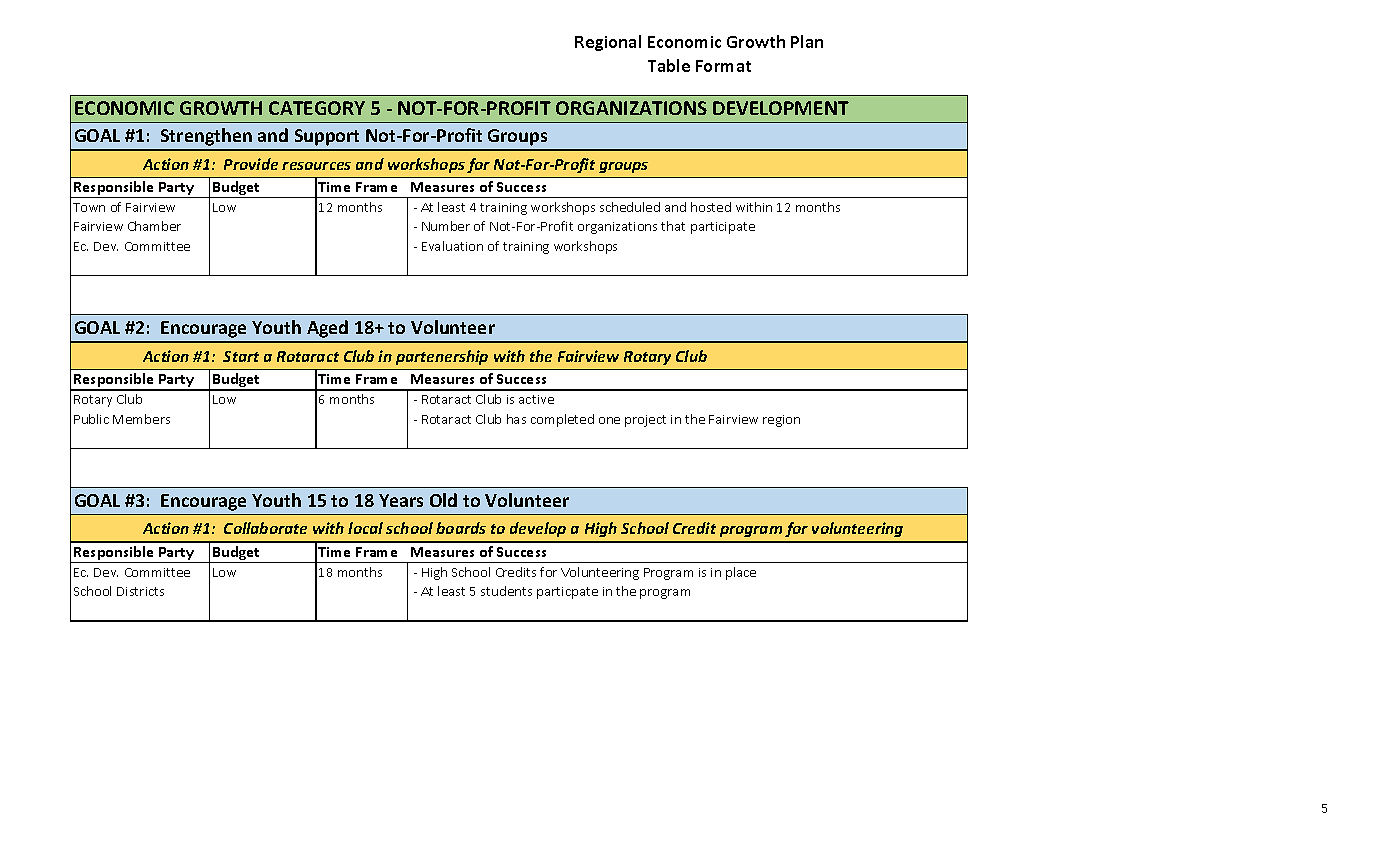 This screenshot has height=850, width=1400. What do you see at coordinates (711, 207) in the screenshot?
I see `hosted` at bounding box center [711, 207].
